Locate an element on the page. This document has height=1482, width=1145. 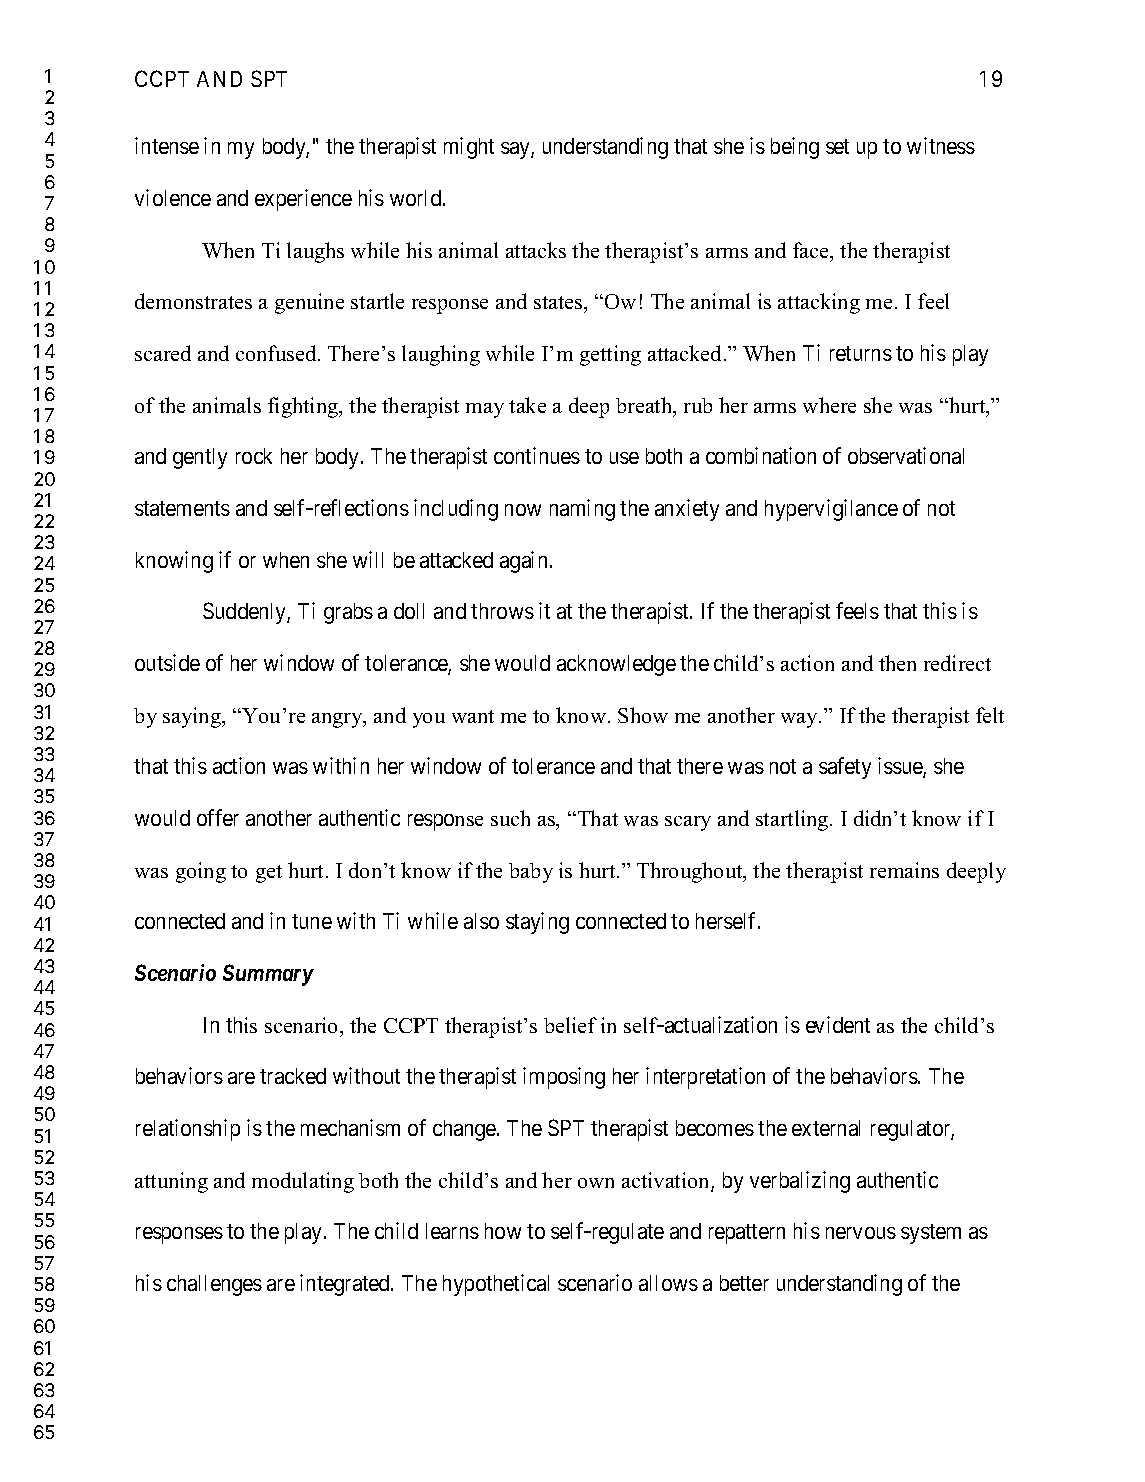
hypothetical is located at coordinates (496, 1285).
